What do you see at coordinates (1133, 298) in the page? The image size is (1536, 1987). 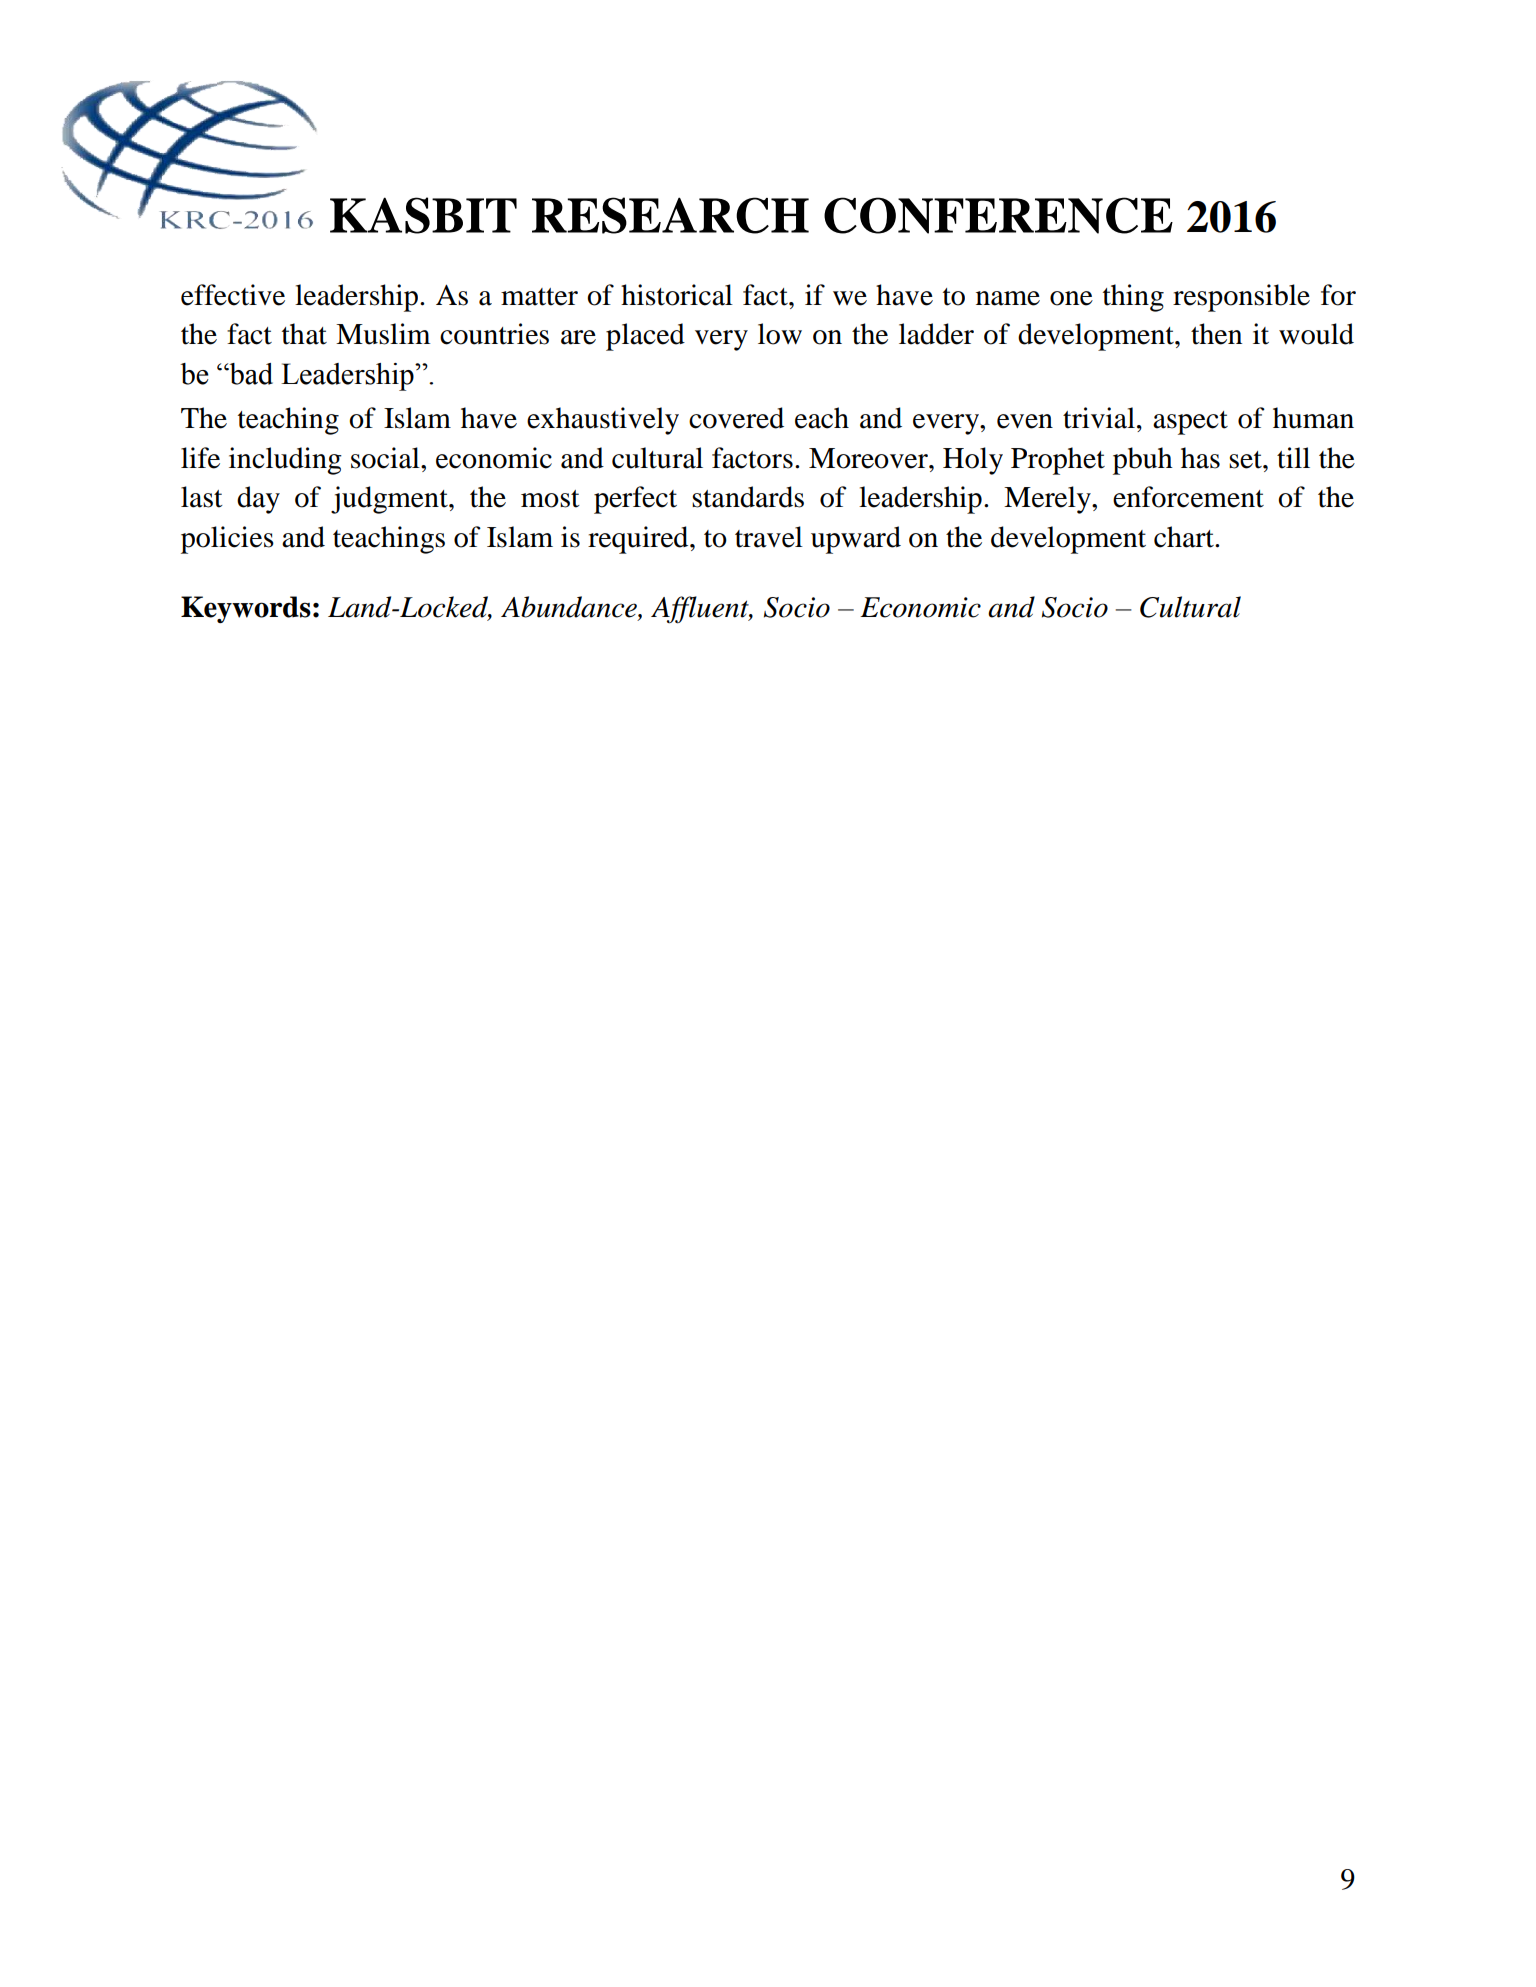 I see `thing` at bounding box center [1133, 298].
